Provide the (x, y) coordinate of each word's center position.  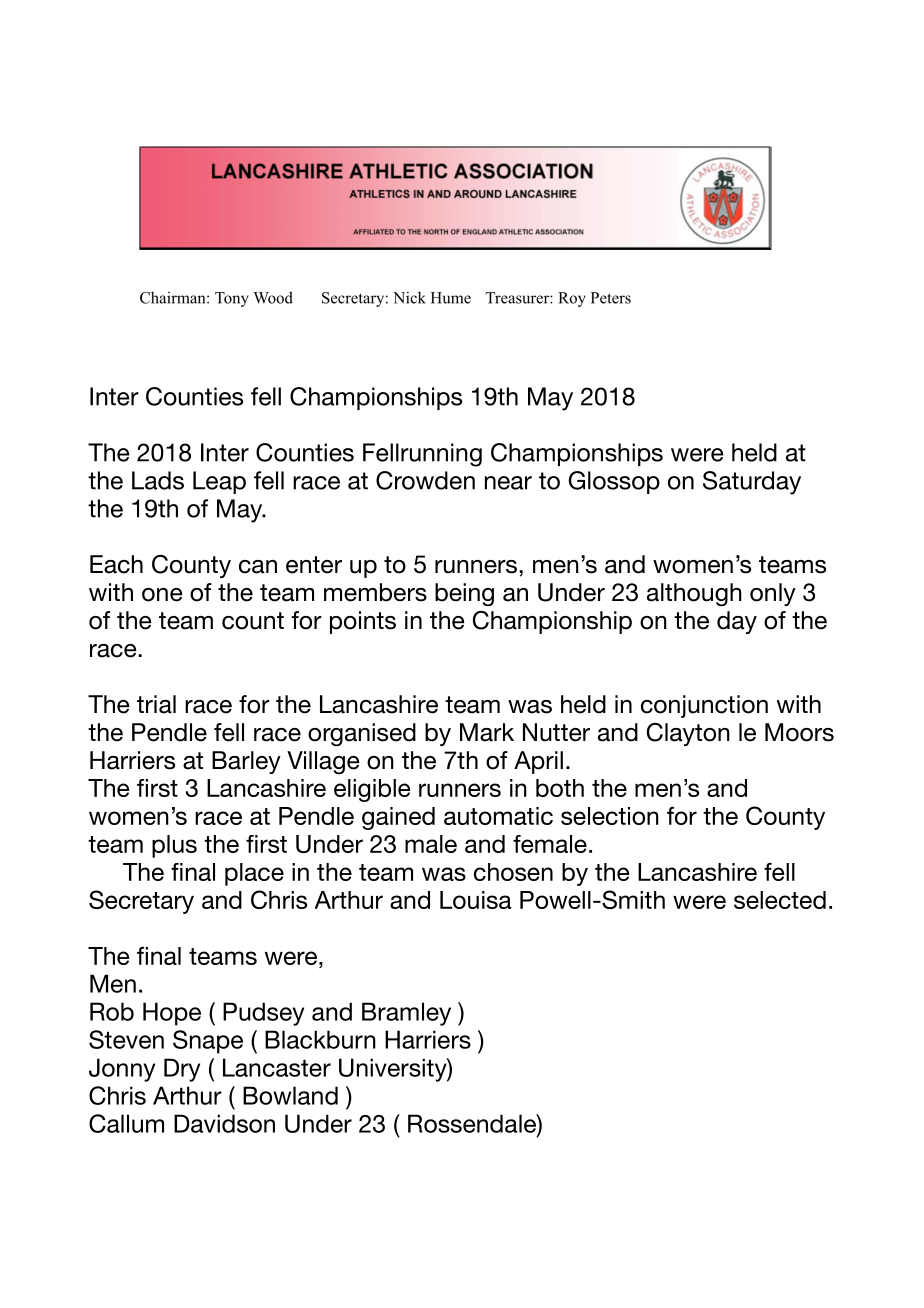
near (508, 483)
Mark (487, 732)
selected (780, 900)
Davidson (224, 1123)
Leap (219, 482)
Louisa (475, 900)
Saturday (752, 483)
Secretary (141, 902)
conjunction (704, 706)
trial (156, 704)
